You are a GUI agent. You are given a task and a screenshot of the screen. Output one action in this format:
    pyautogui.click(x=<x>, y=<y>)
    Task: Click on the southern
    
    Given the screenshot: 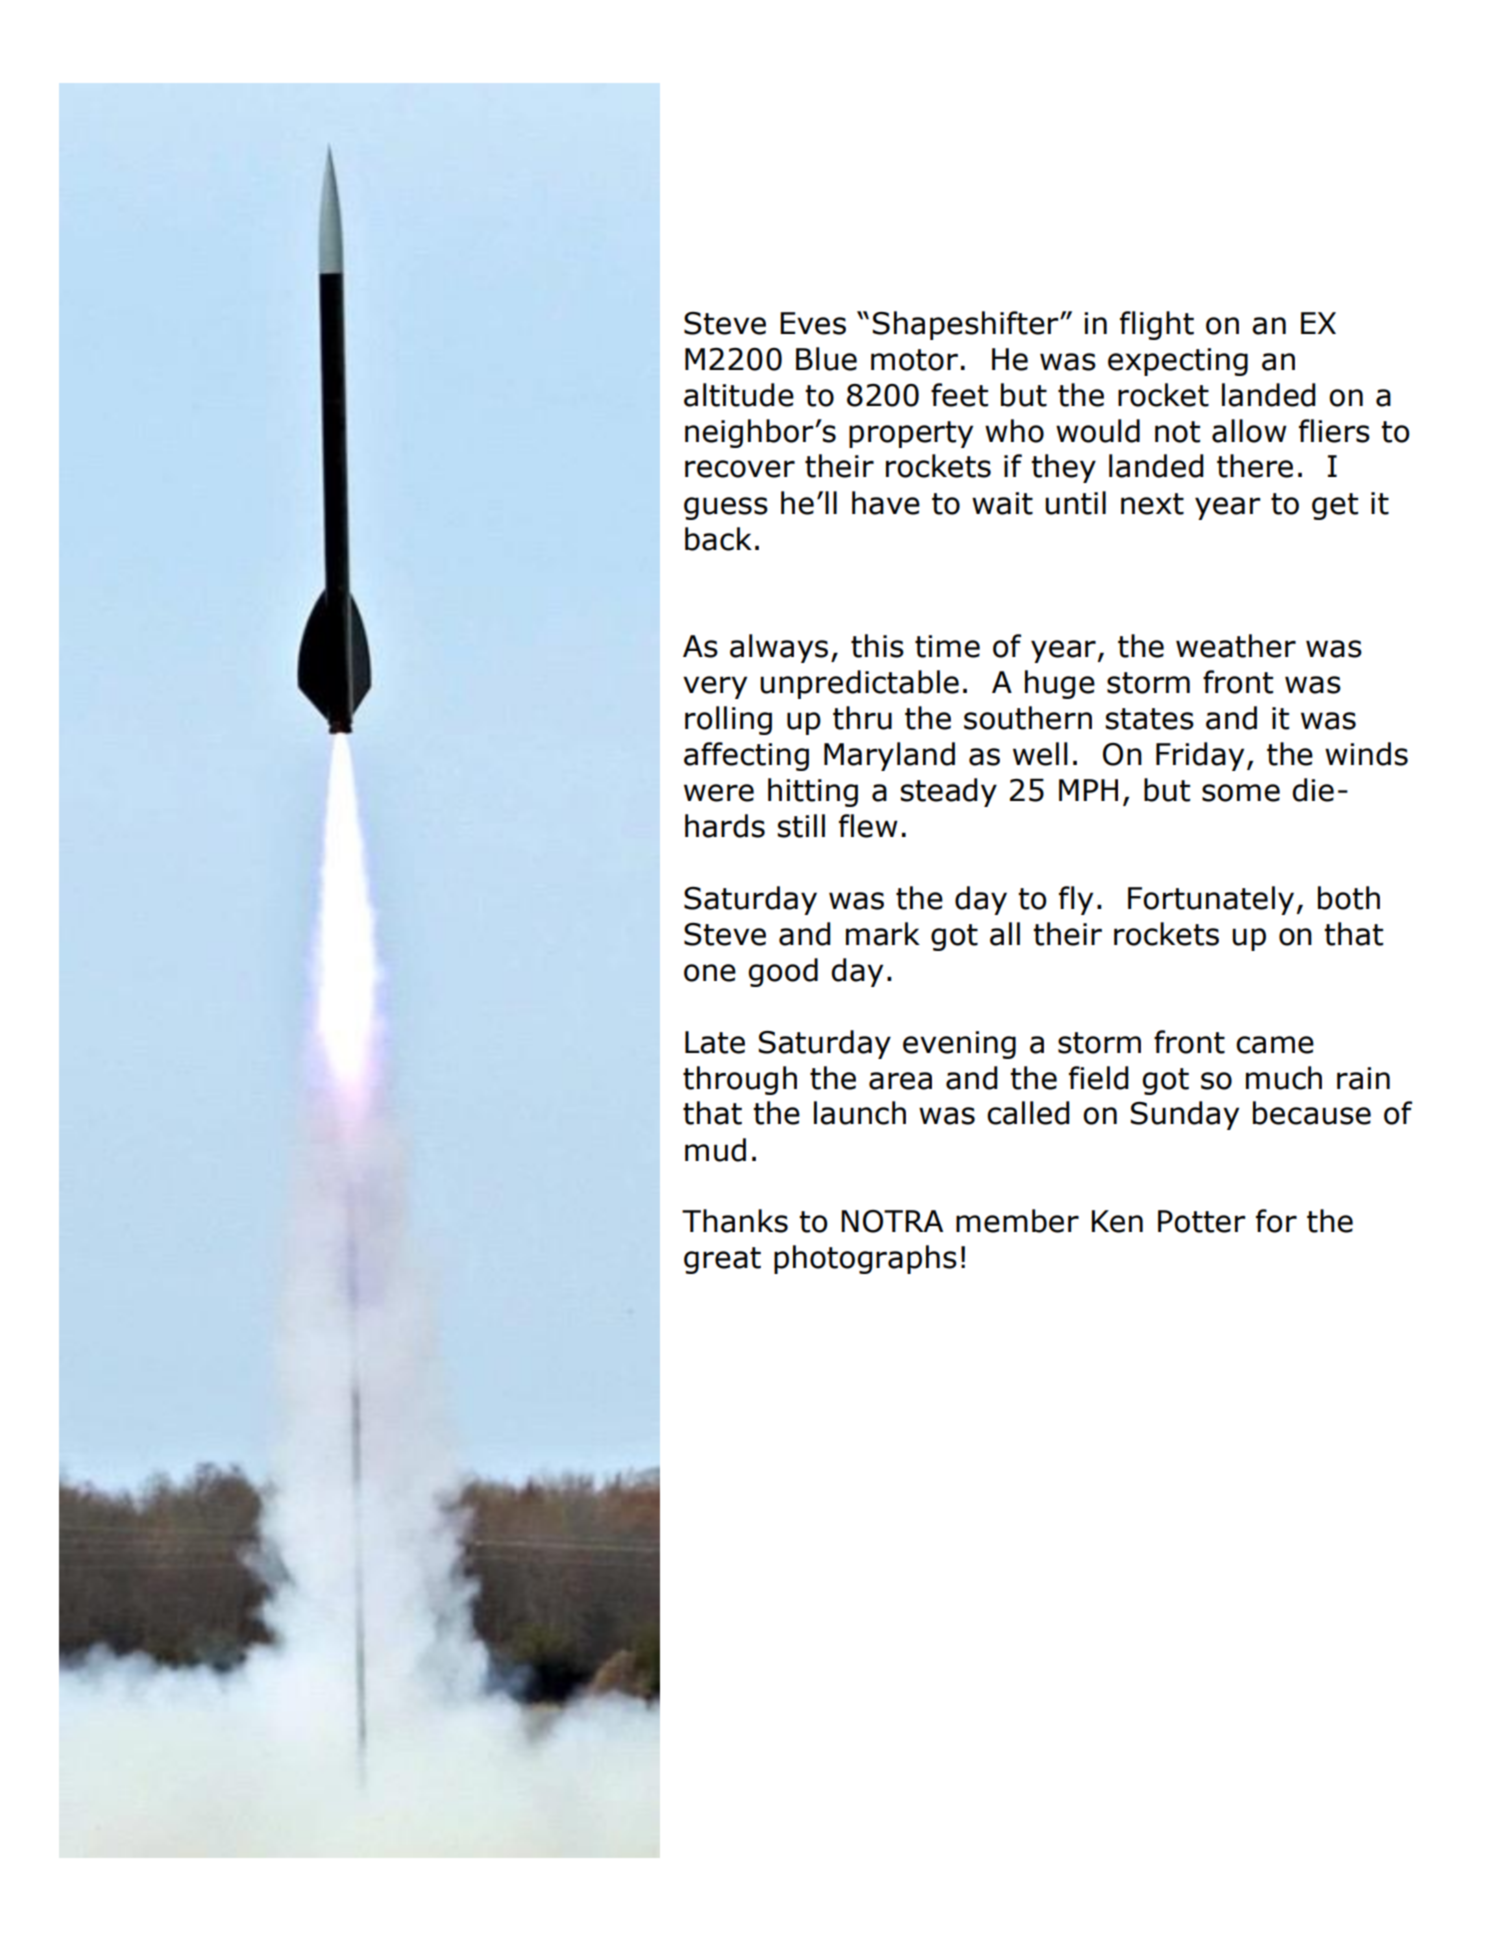 What is the action you would take?
    pyautogui.click(x=1028, y=718)
